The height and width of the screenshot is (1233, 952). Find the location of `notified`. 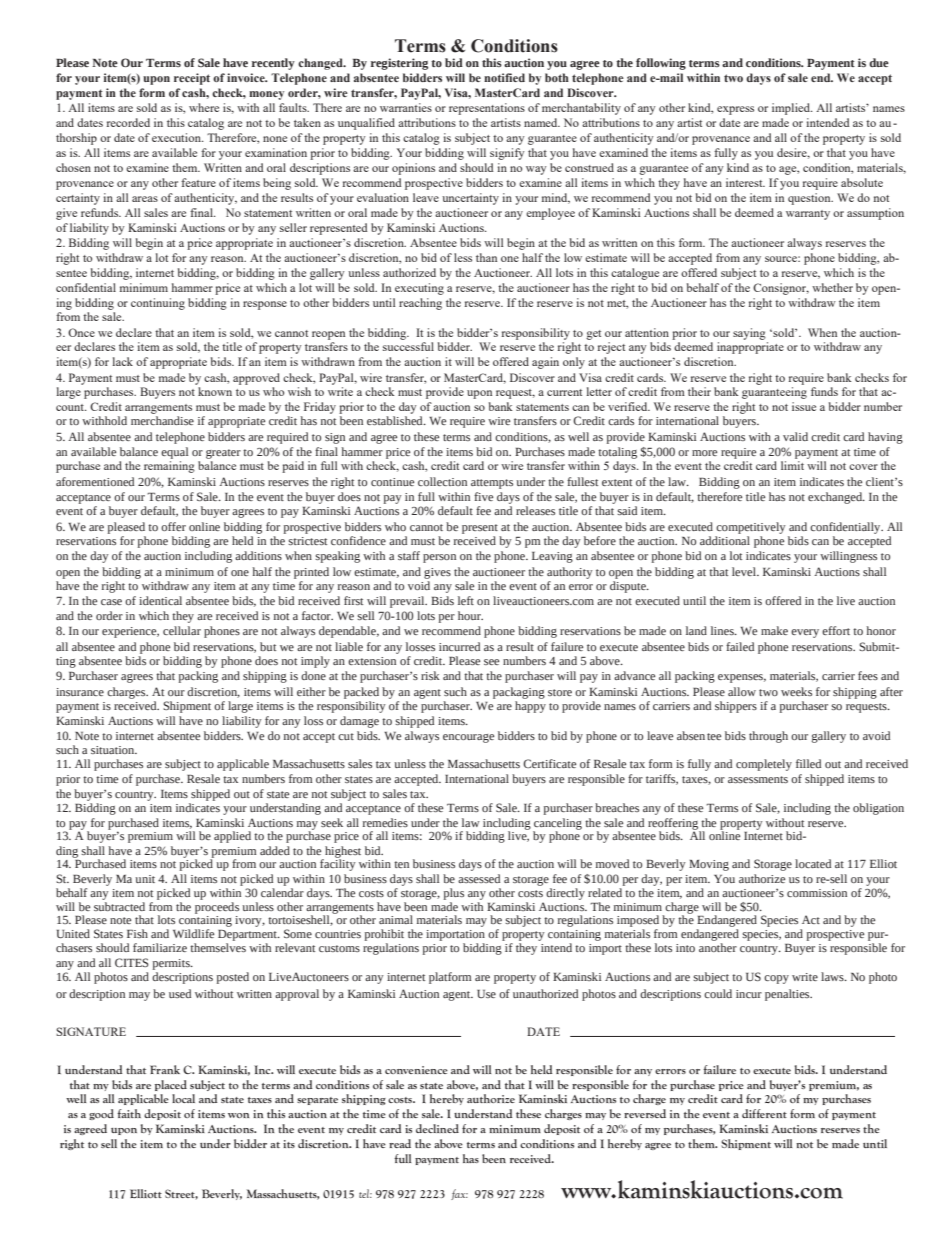

notified is located at coordinates (504, 77).
